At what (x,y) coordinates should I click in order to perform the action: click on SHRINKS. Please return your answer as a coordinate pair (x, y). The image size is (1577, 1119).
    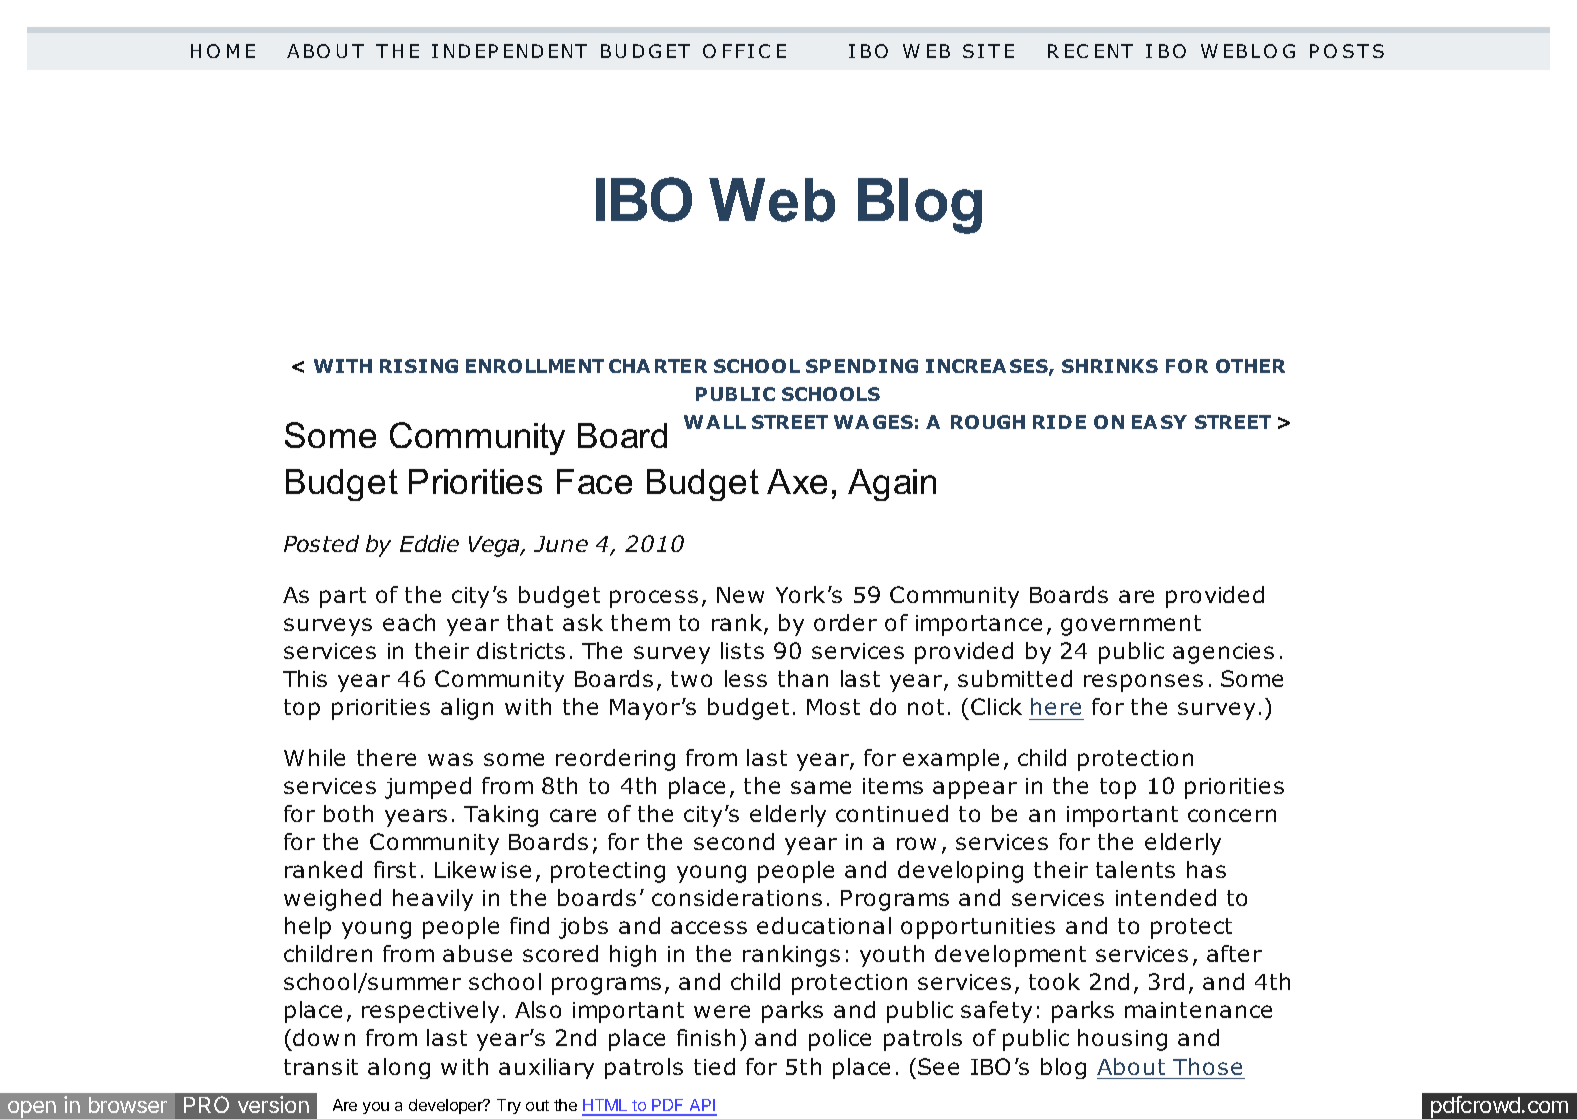
    Looking at the image, I should click on (1110, 366).
